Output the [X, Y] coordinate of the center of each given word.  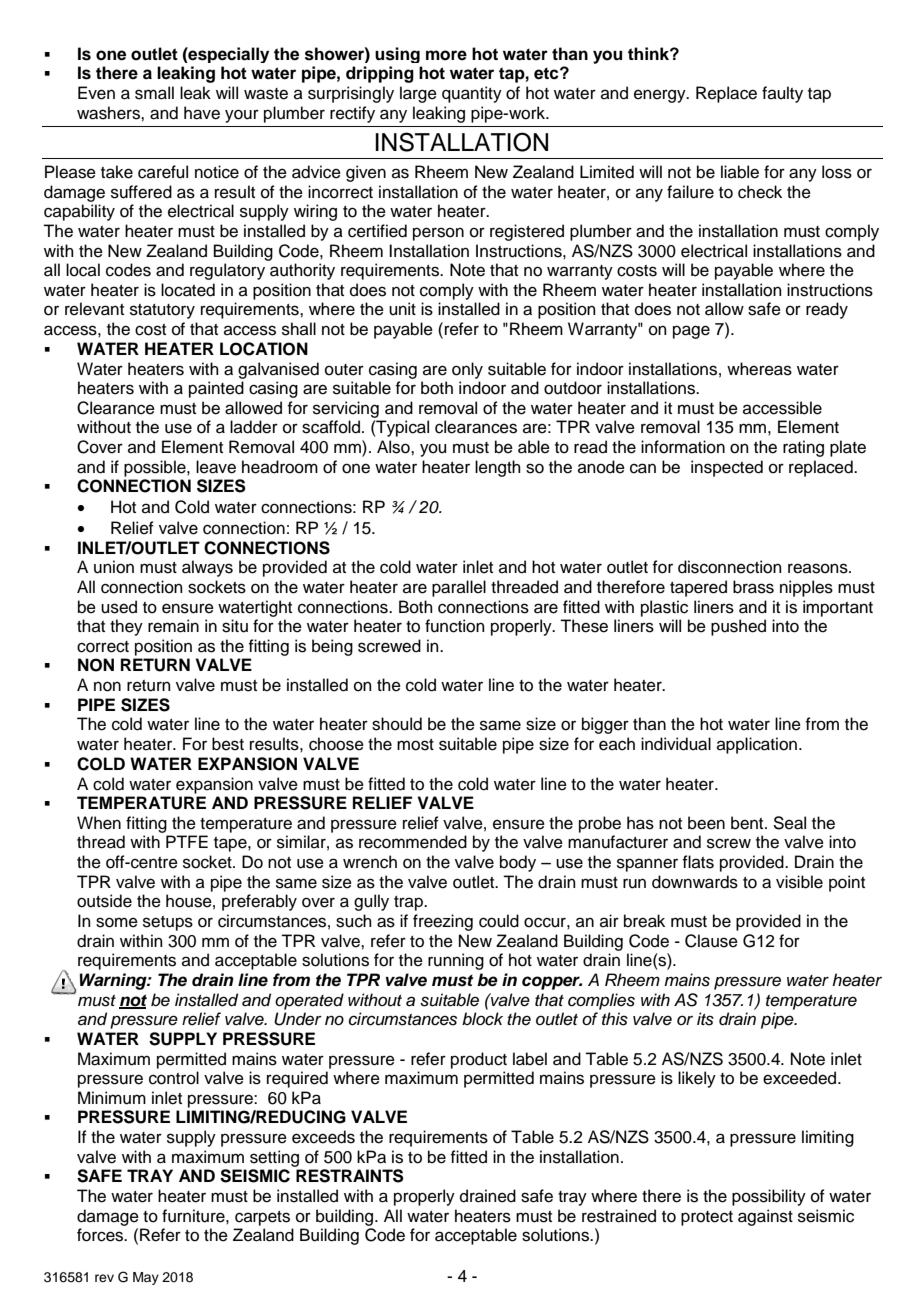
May [146, 1278]
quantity [472, 94]
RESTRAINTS [350, 1176]
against [765, 1217]
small [154, 93]
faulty [782, 94]
